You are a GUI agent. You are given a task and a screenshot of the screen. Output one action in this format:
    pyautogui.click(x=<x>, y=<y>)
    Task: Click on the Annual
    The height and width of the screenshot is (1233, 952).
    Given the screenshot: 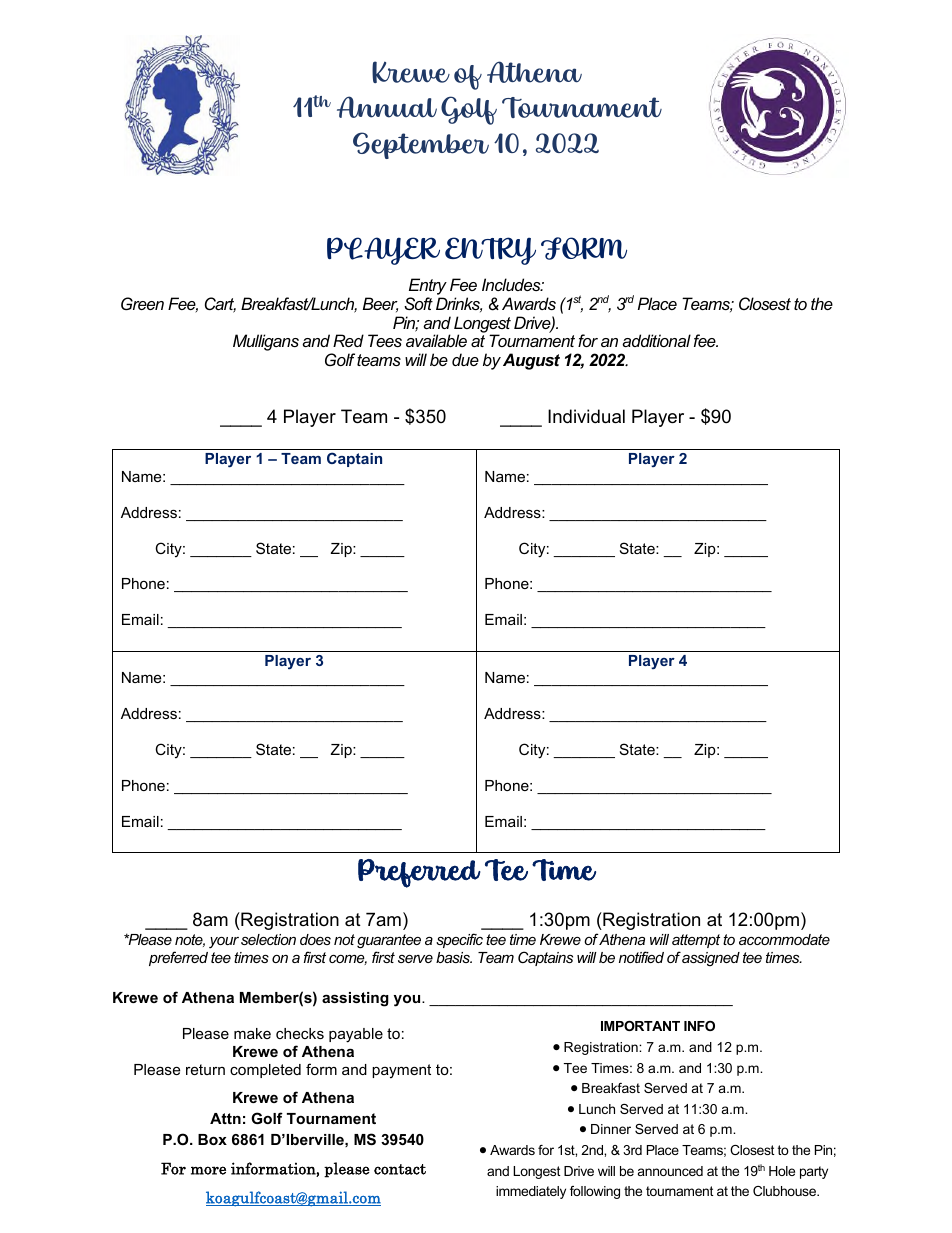 What is the action you would take?
    pyautogui.click(x=387, y=107)
